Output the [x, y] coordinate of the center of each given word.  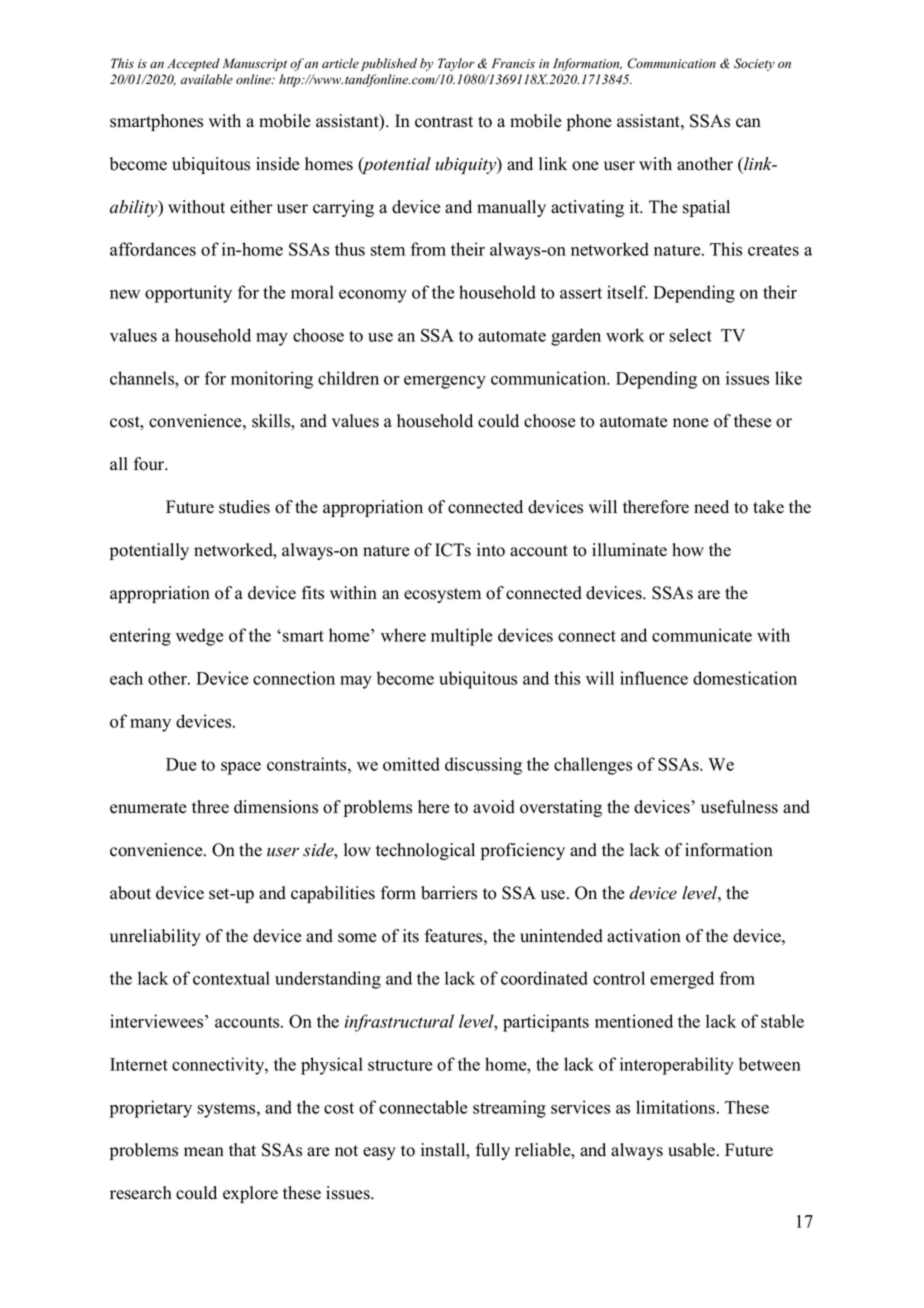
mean [204, 1152]
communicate [702, 635]
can [748, 123]
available [207, 79]
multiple [461, 637]
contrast [444, 122]
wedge [199, 637]
